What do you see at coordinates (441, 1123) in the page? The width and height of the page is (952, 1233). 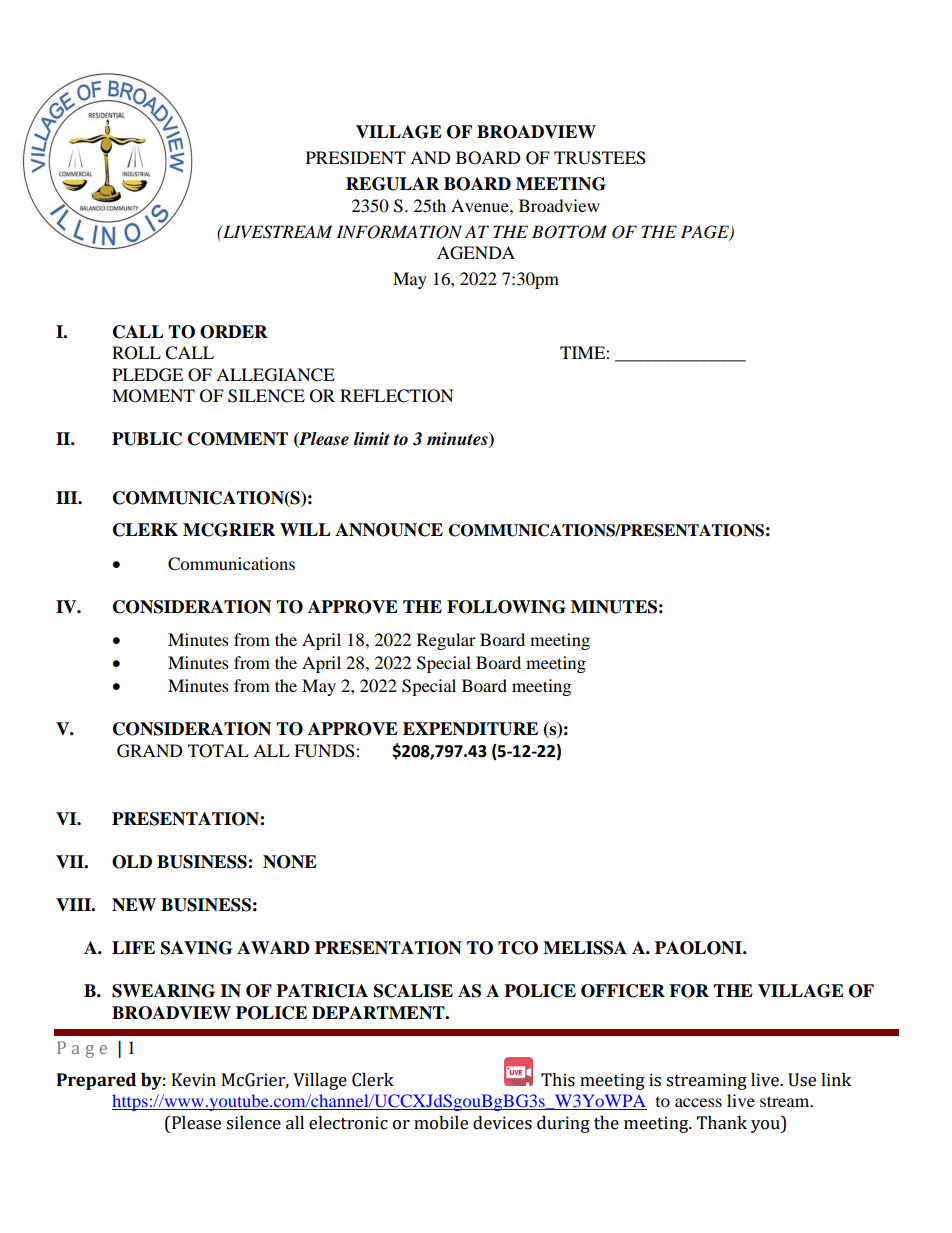 I see `mobile` at bounding box center [441, 1123].
